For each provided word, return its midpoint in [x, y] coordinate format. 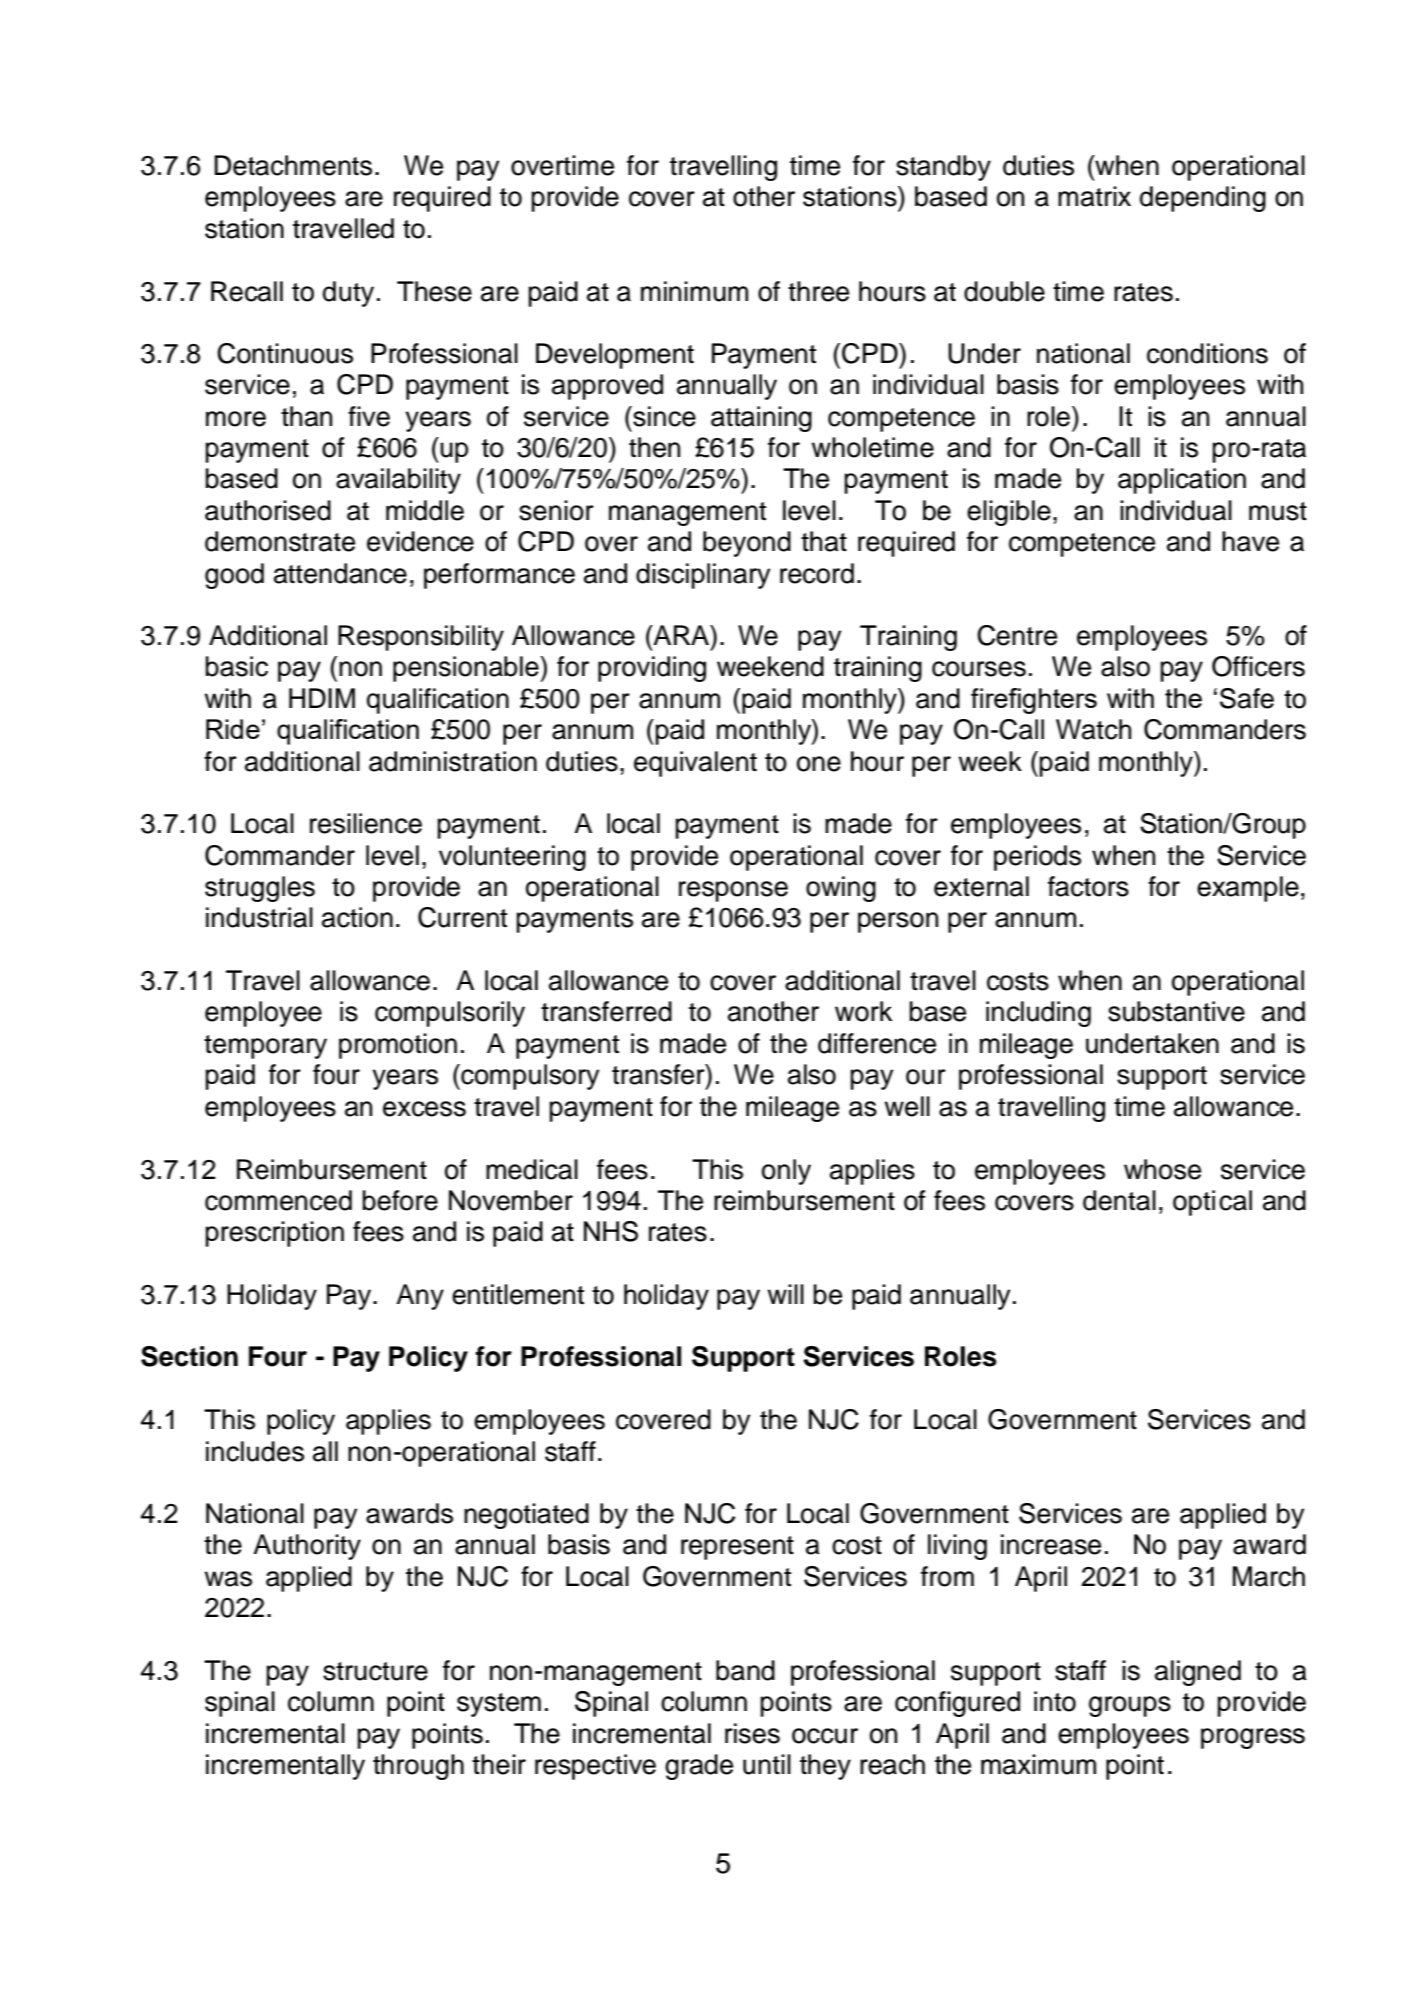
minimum [694, 291]
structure [375, 1671]
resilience [366, 823]
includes [255, 1451]
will [785, 1294]
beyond [747, 544]
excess [424, 1109]
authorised [268, 510]
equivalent [695, 764]
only [786, 1172]
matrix [1094, 196]
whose [1162, 1169]
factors [1088, 886]
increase [1051, 1544]
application [1182, 481]
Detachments [293, 165]
